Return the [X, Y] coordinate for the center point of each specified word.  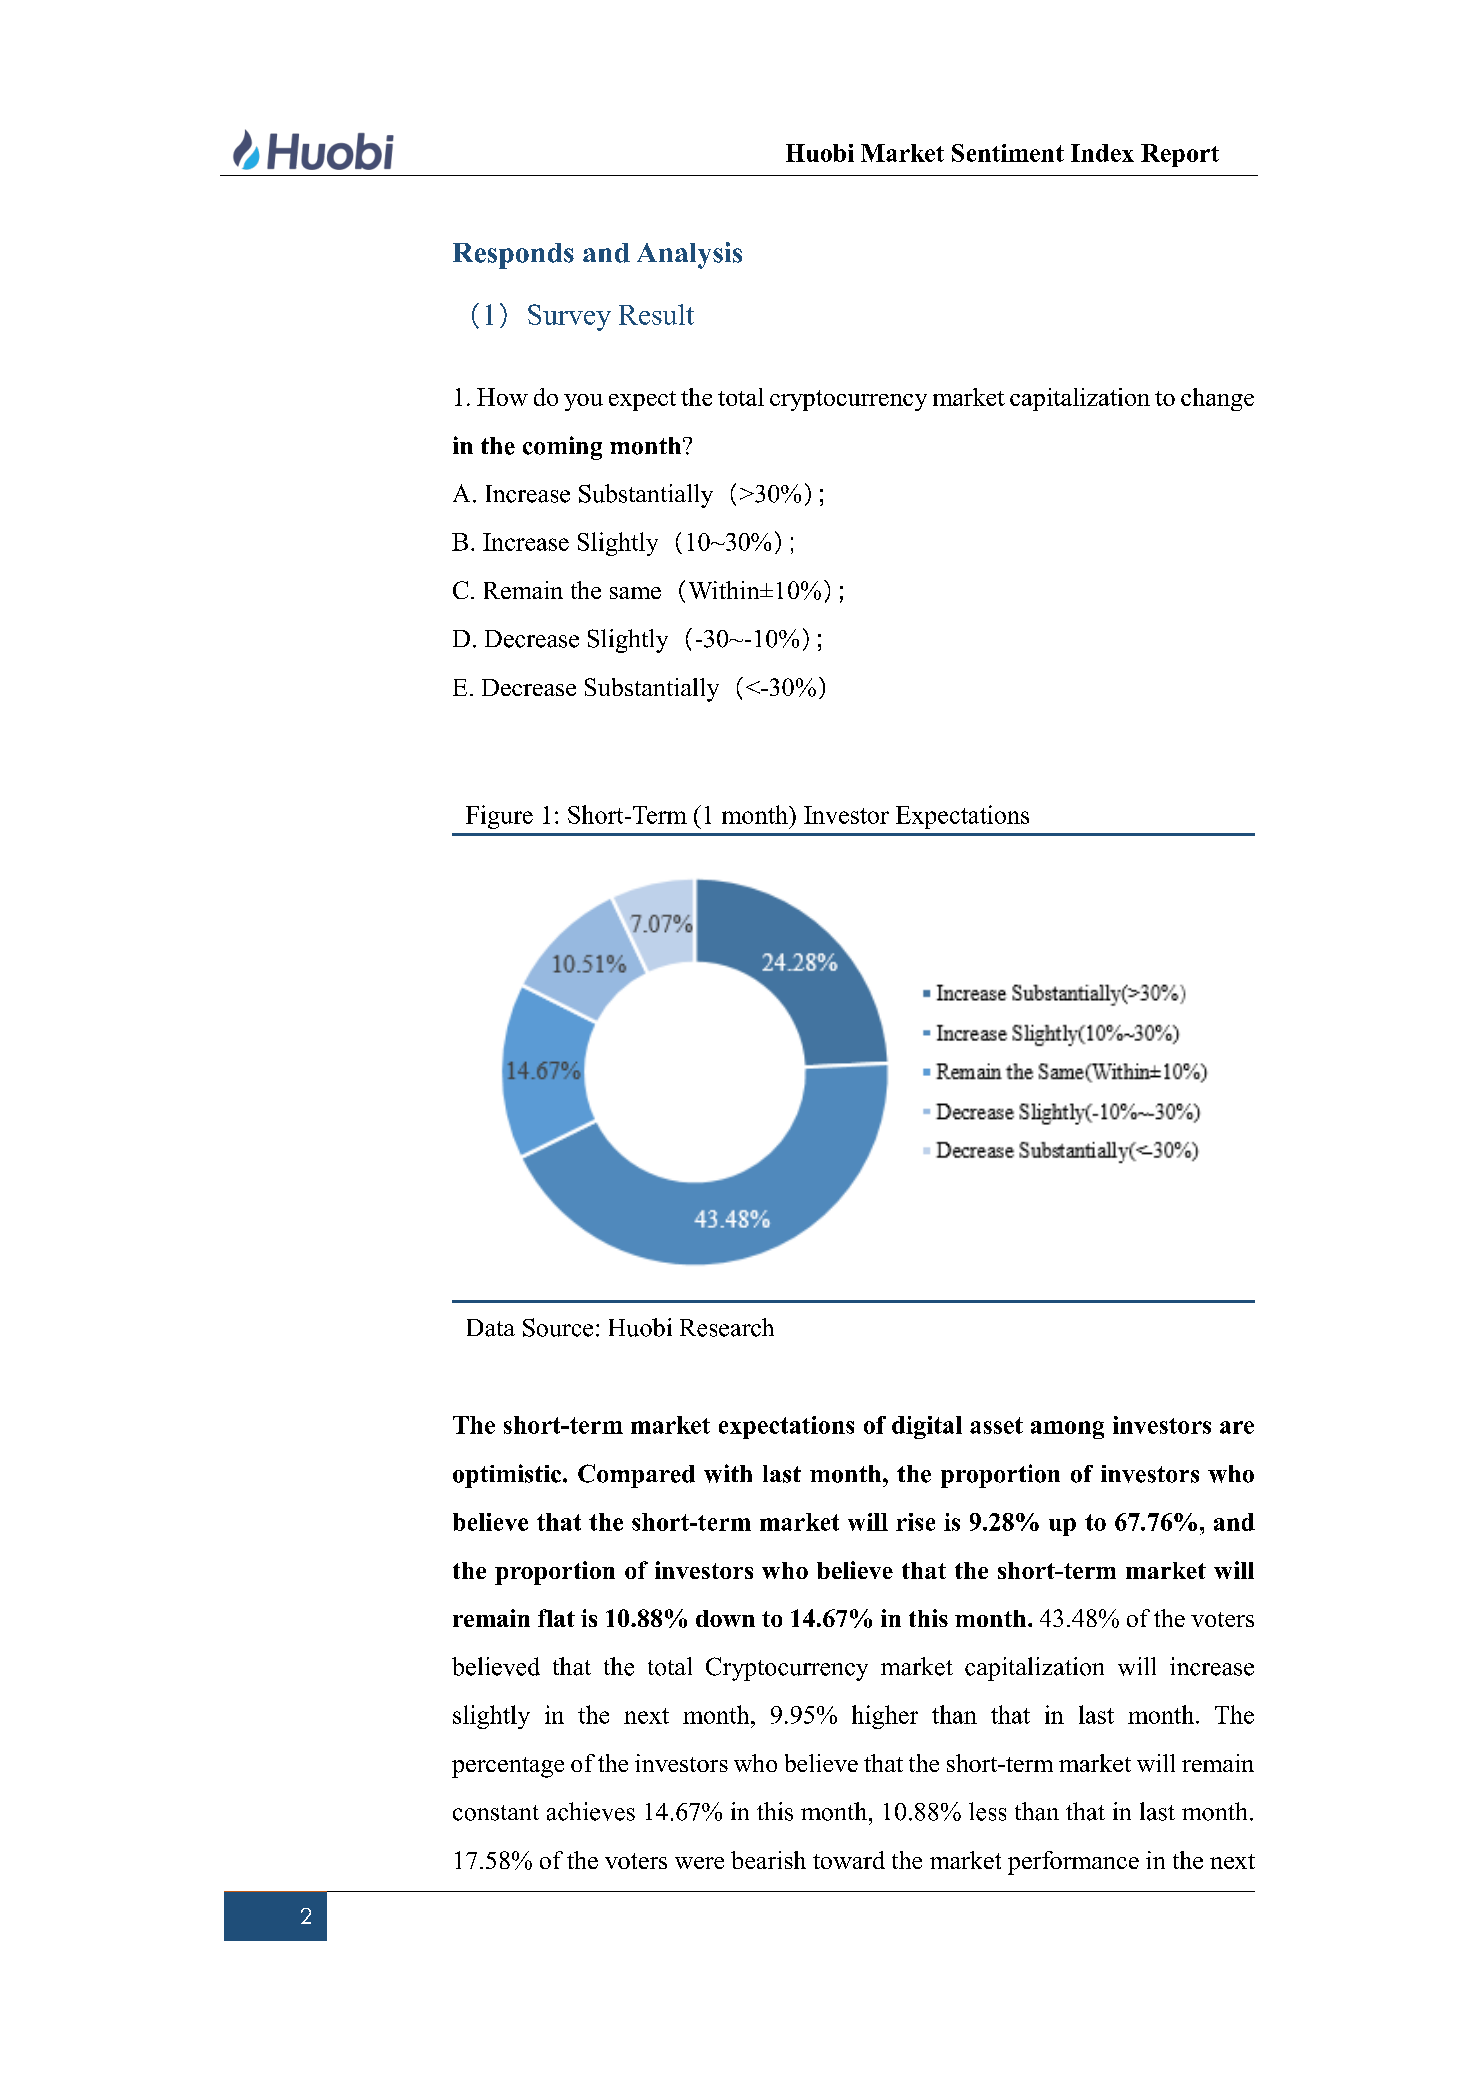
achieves [591, 1811]
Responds [513, 256]
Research [727, 1327]
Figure [499, 817]
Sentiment [1008, 153]
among [1067, 1430]
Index [1102, 153]
